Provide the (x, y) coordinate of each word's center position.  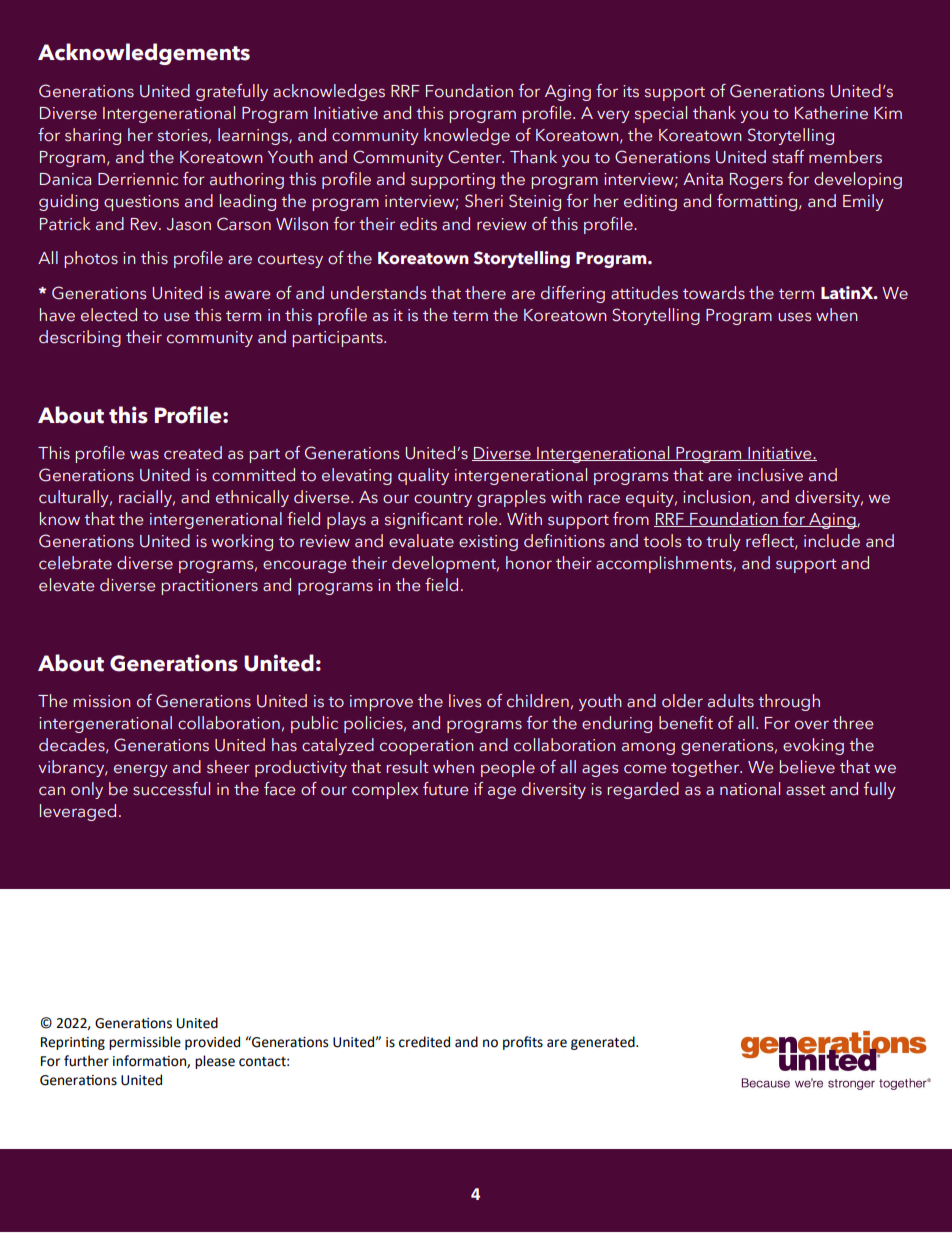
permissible (145, 1043)
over (812, 725)
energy (141, 770)
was (144, 455)
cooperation (427, 747)
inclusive (770, 475)
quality (423, 476)
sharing (93, 136)
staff (788, 157)
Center (476, 157)
